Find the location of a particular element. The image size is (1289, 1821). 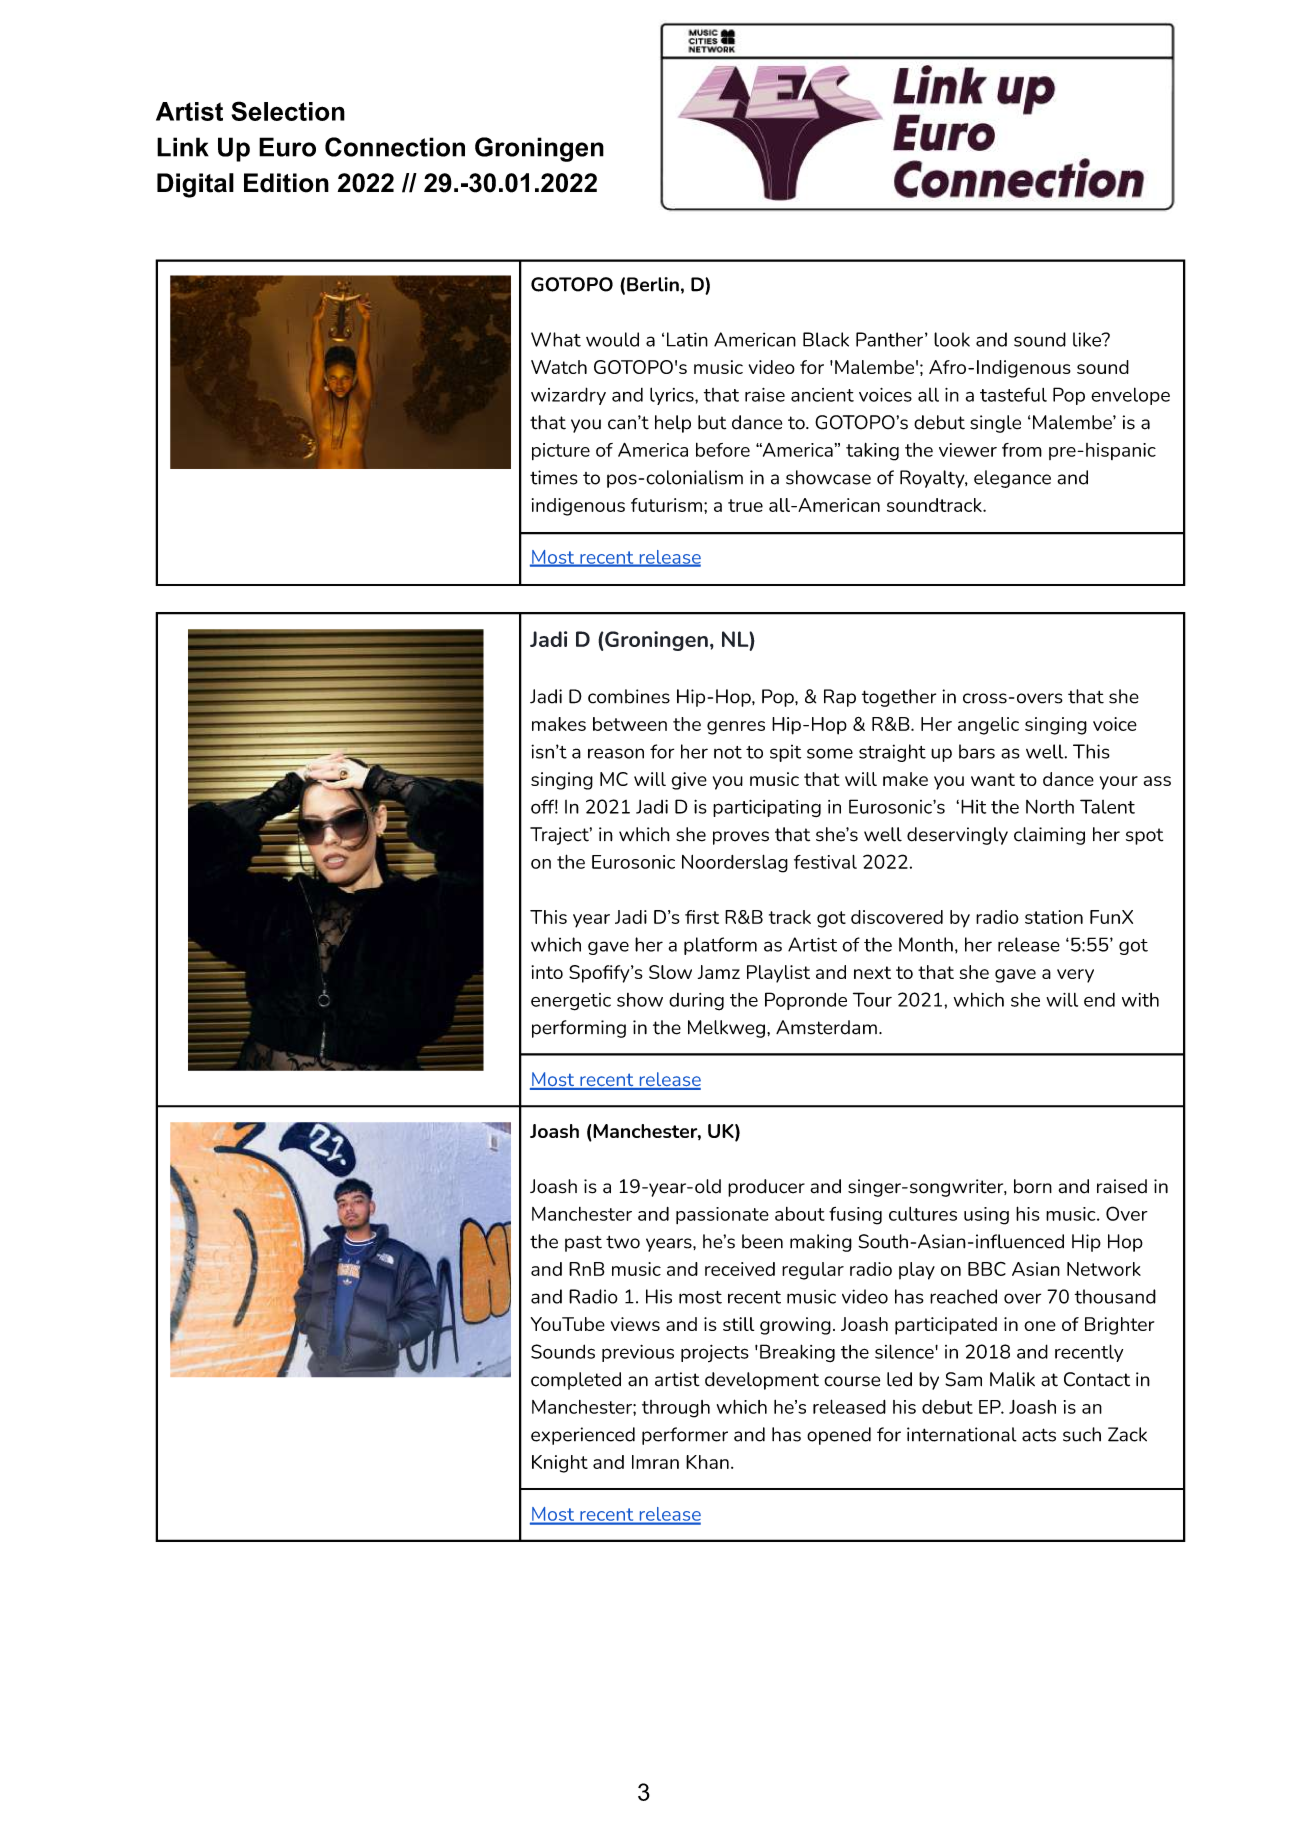

acts is located at coordinates (1039, 1435).
